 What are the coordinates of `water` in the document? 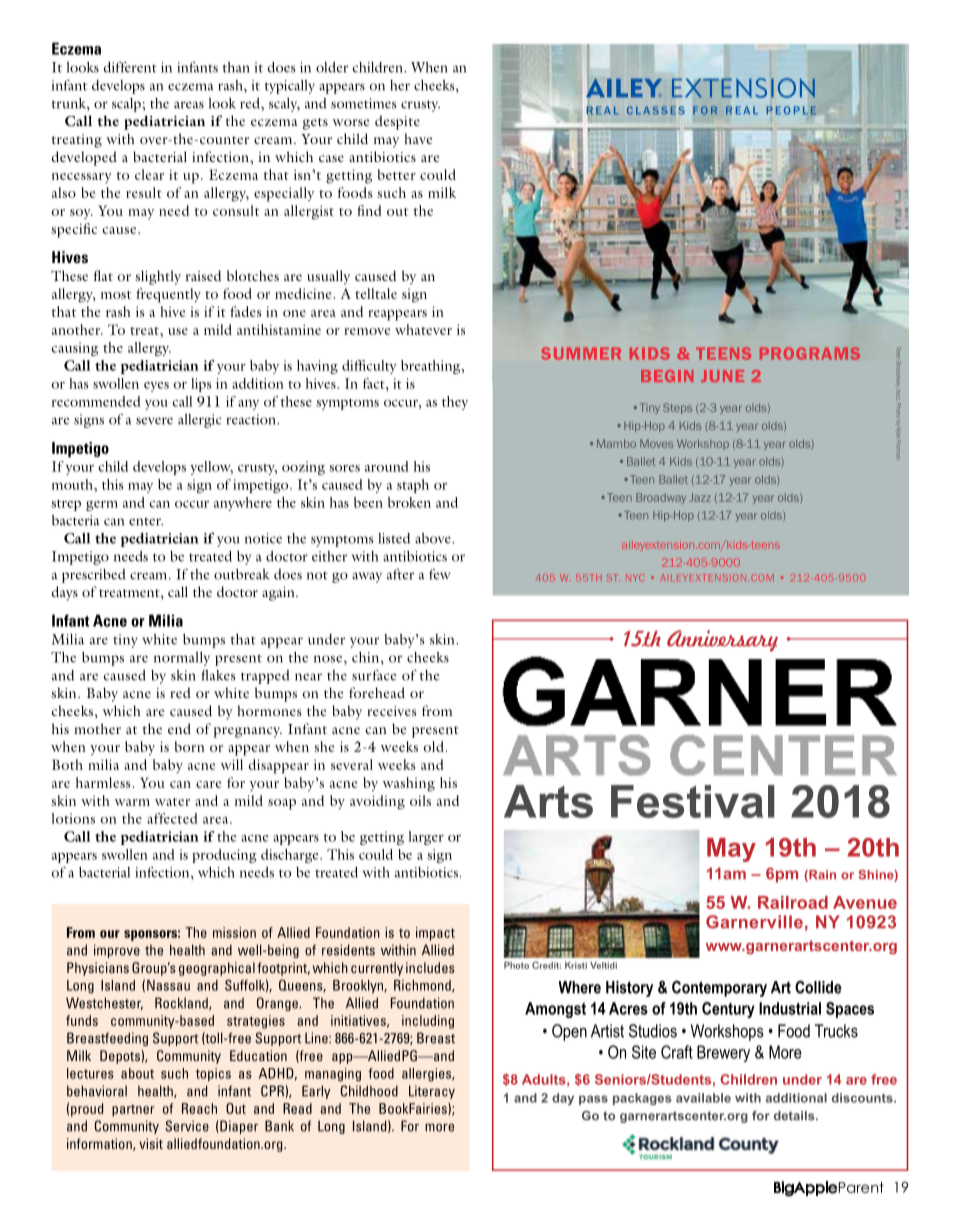 It's located at (172, 802).
